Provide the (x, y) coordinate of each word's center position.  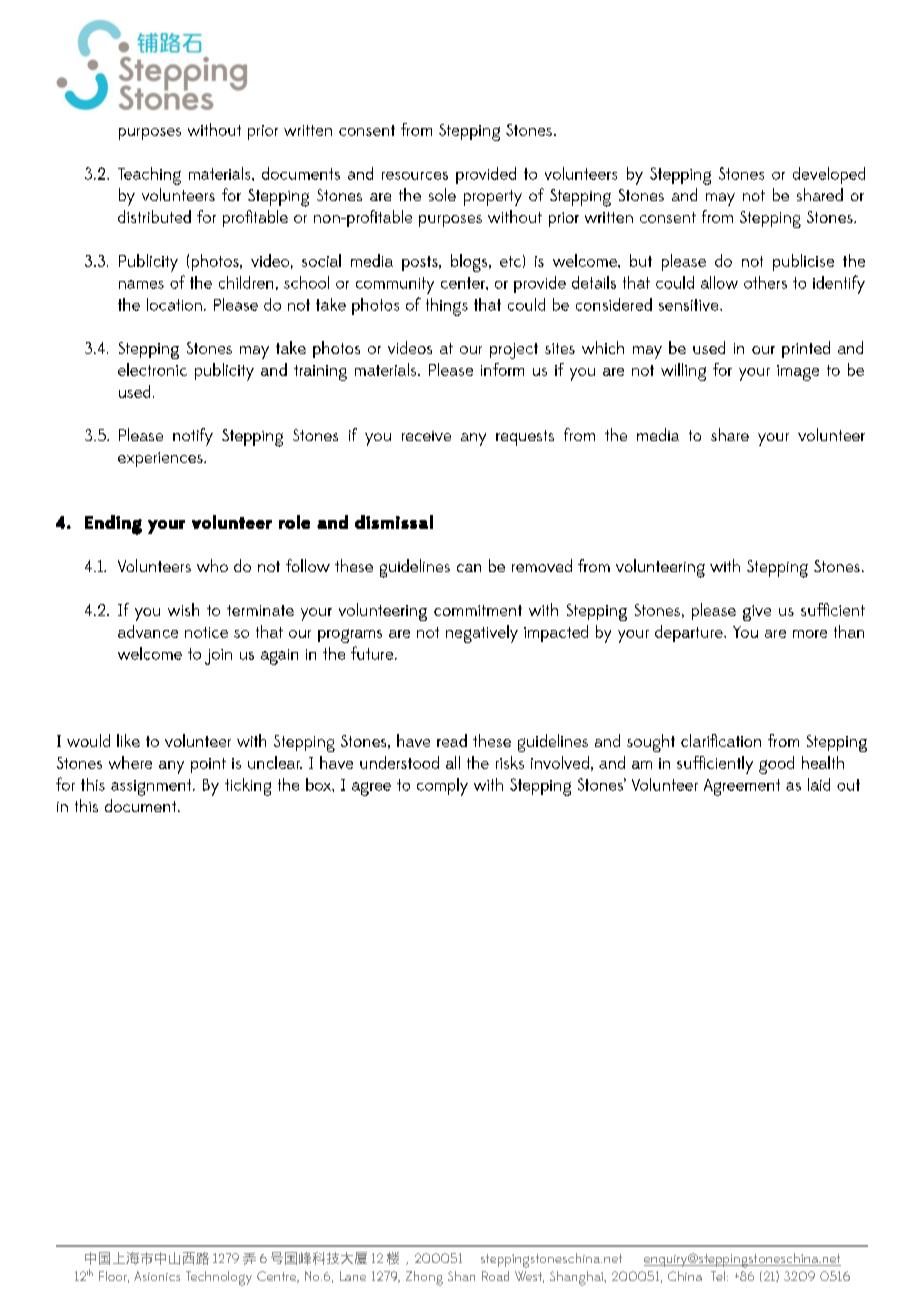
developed (829, 175)
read (452, 740)
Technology (219, 1278)
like (128, 740)
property (493, 198)
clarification (721, 740)
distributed (154, 216)
